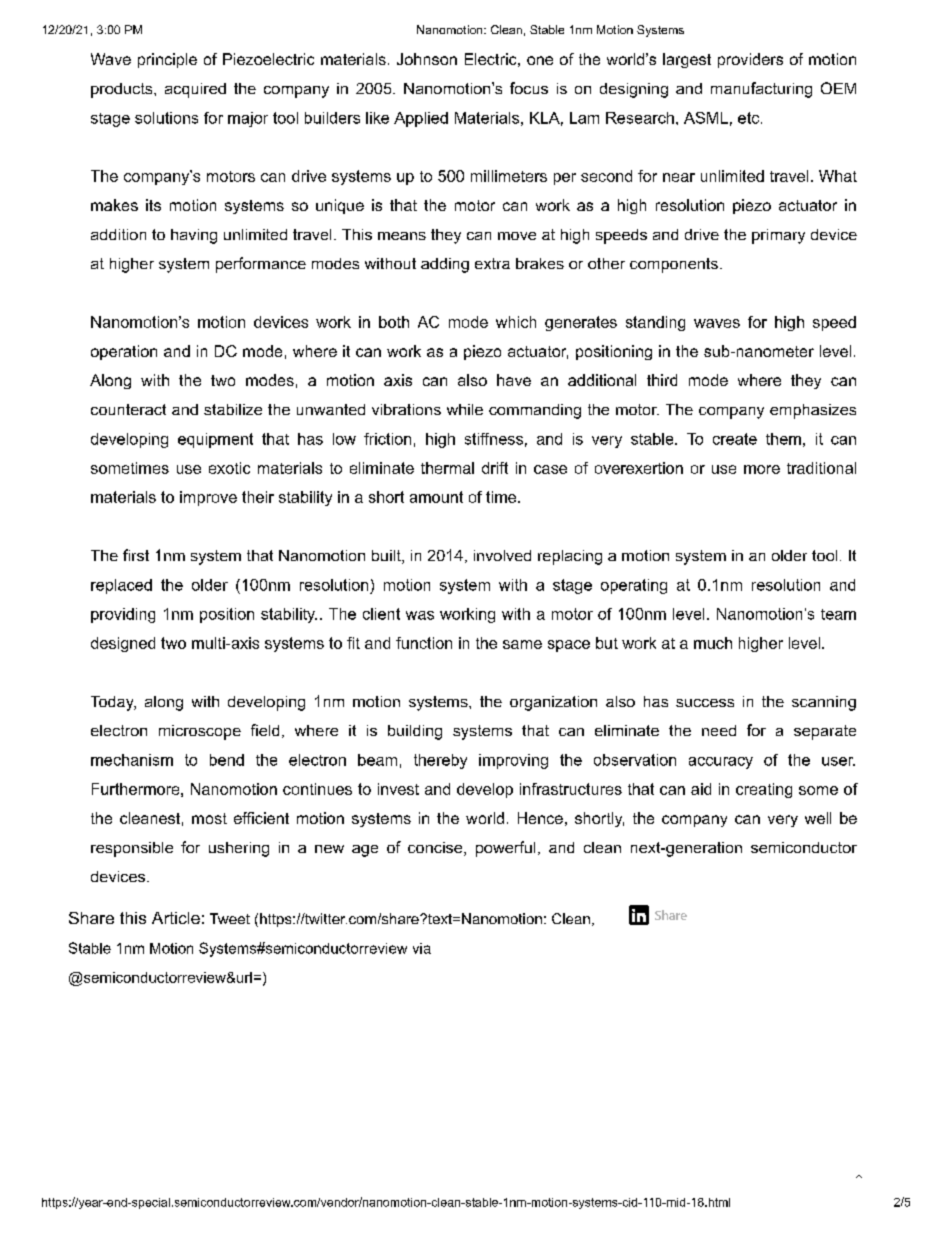  What do you see at coordinates (674, 265) in the screenshot?
I see `components` at bounding box center [674, 265].
